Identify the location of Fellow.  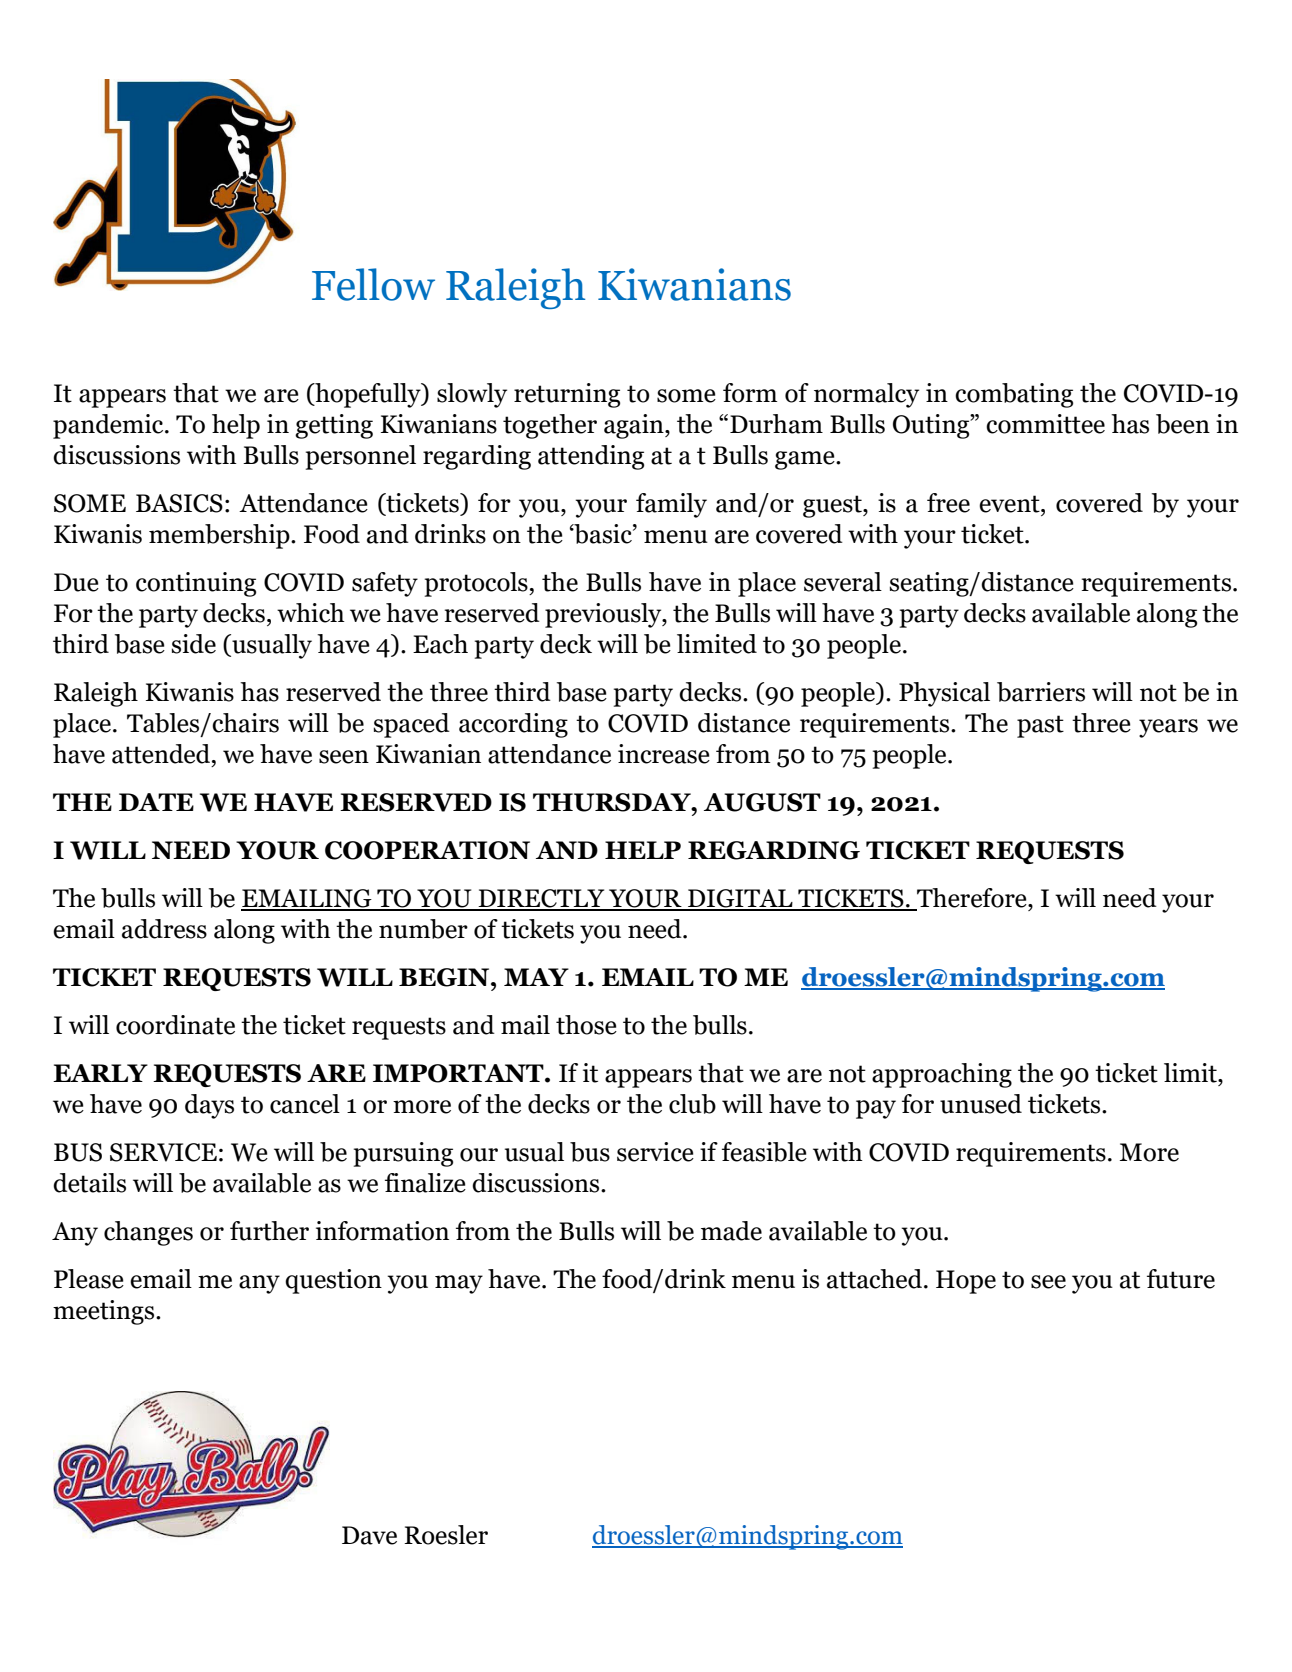
(373, 284).
